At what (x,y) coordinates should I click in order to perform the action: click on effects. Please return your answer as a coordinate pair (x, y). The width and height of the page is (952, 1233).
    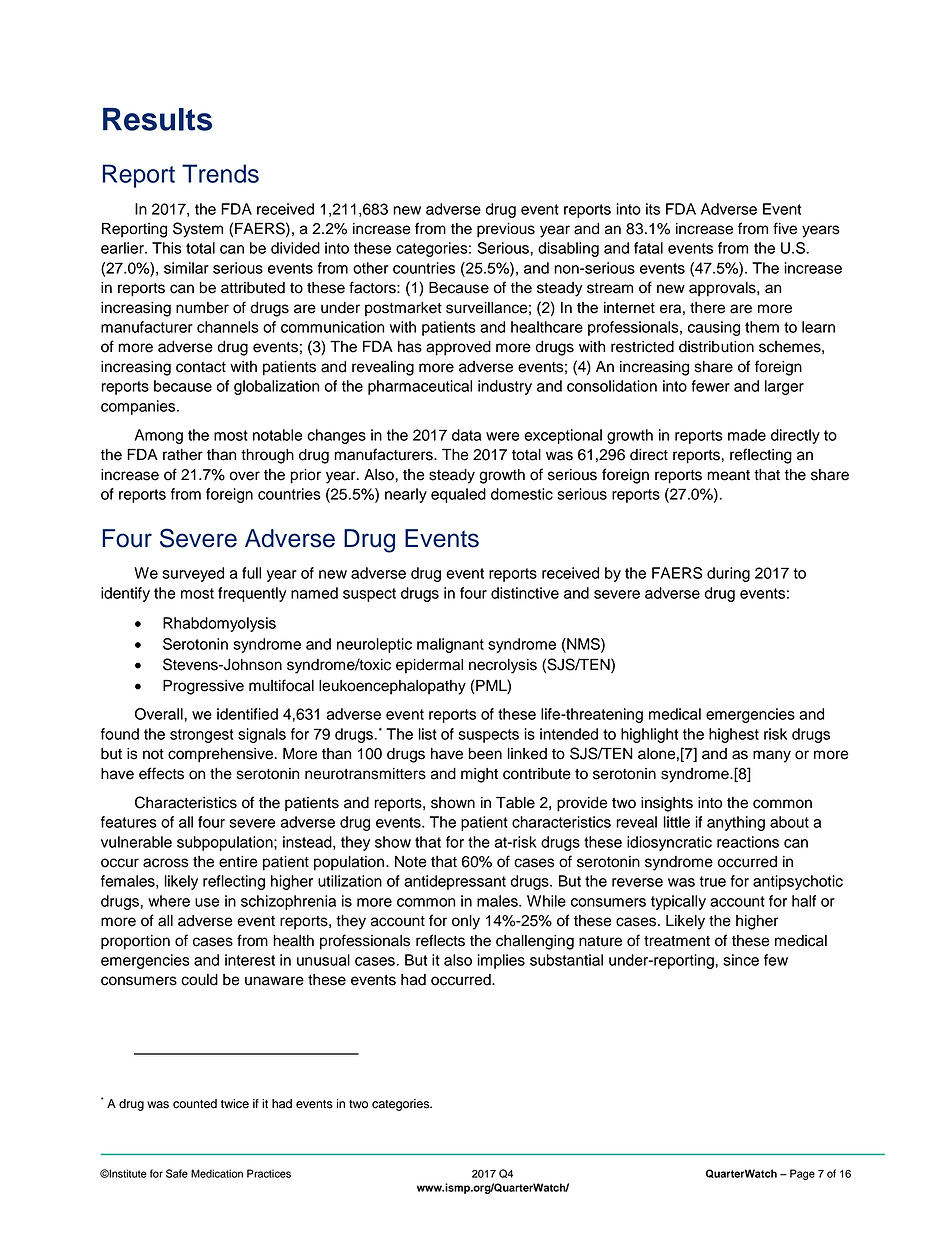
    Looking at the image, I should click on (161, 773).
